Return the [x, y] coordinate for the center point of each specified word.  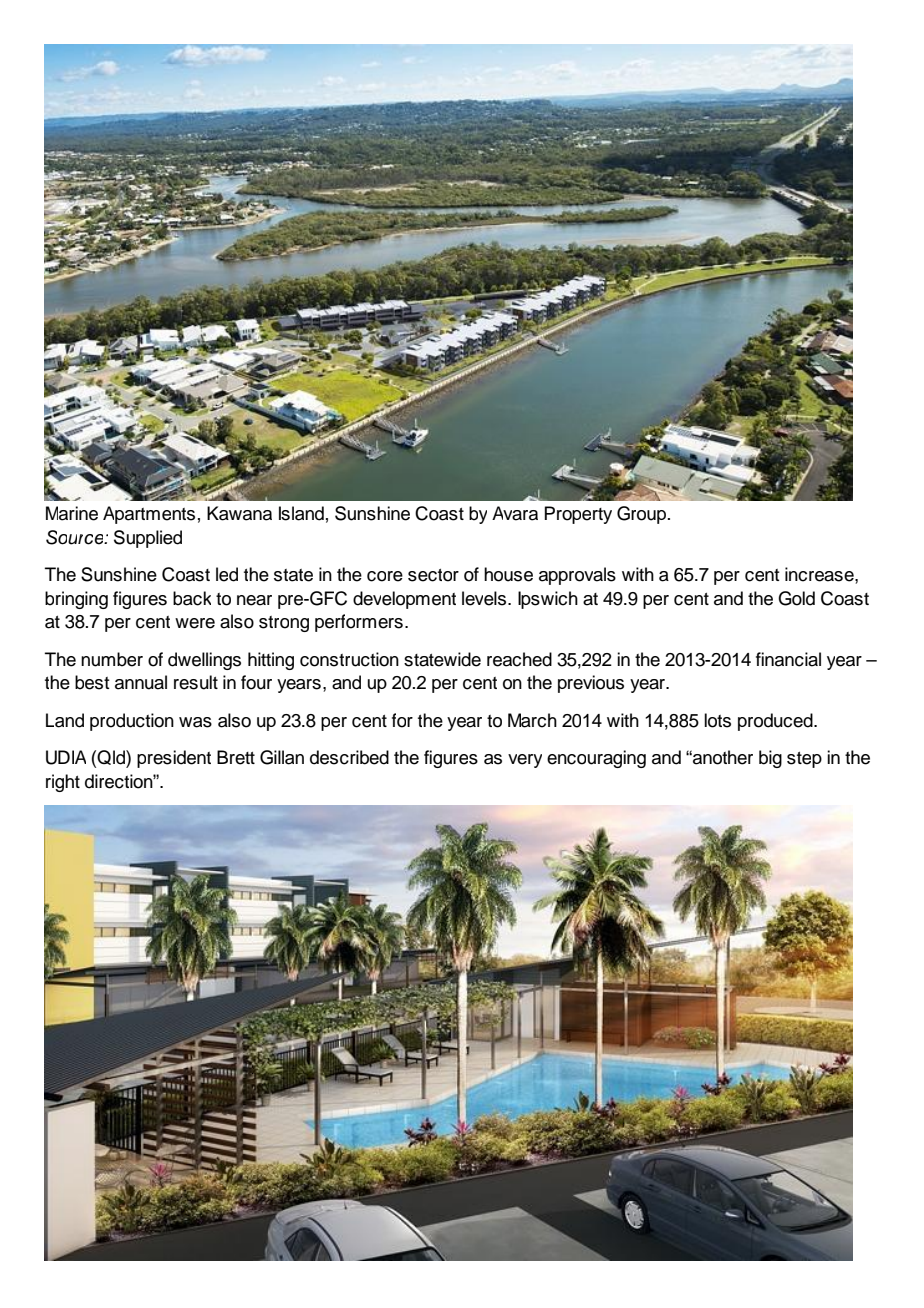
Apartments [149, 515]
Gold [796, 598]
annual [141, 682]
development [404, 600]
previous [591, 684]
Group [643, 515]
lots [717, 720]
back [192, 598]
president [174, 759]
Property [578, 515]
